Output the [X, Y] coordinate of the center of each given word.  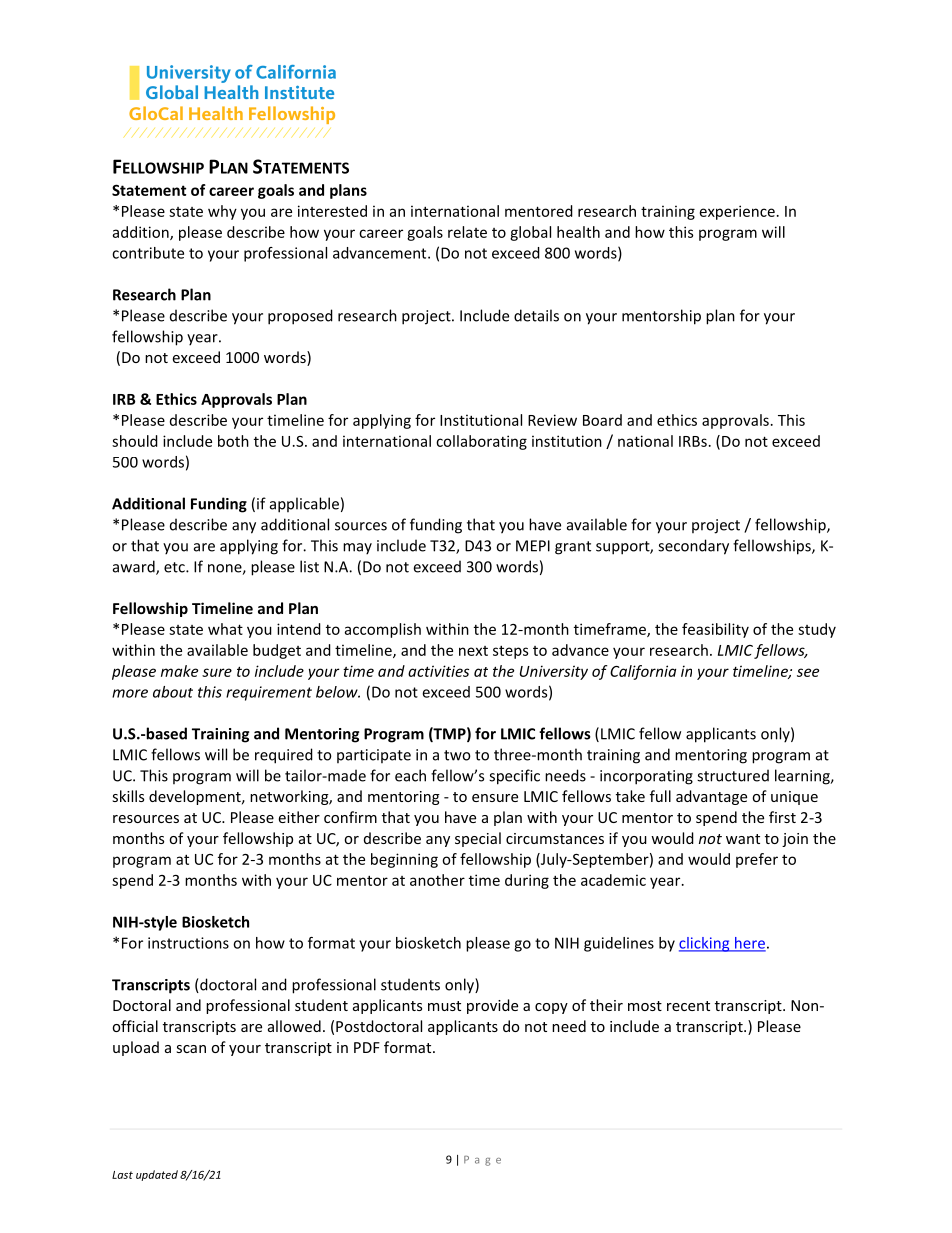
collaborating [481, 442]
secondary [693, 547]
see [808, 672]
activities [438, 671]
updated [157, 1175]
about [173, 692]
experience [737, 212]
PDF [367, 1047]
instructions [188, 943]
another [437, 880]
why [222, 212]
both [233, 441]
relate [467, 232]
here [749, 944]
